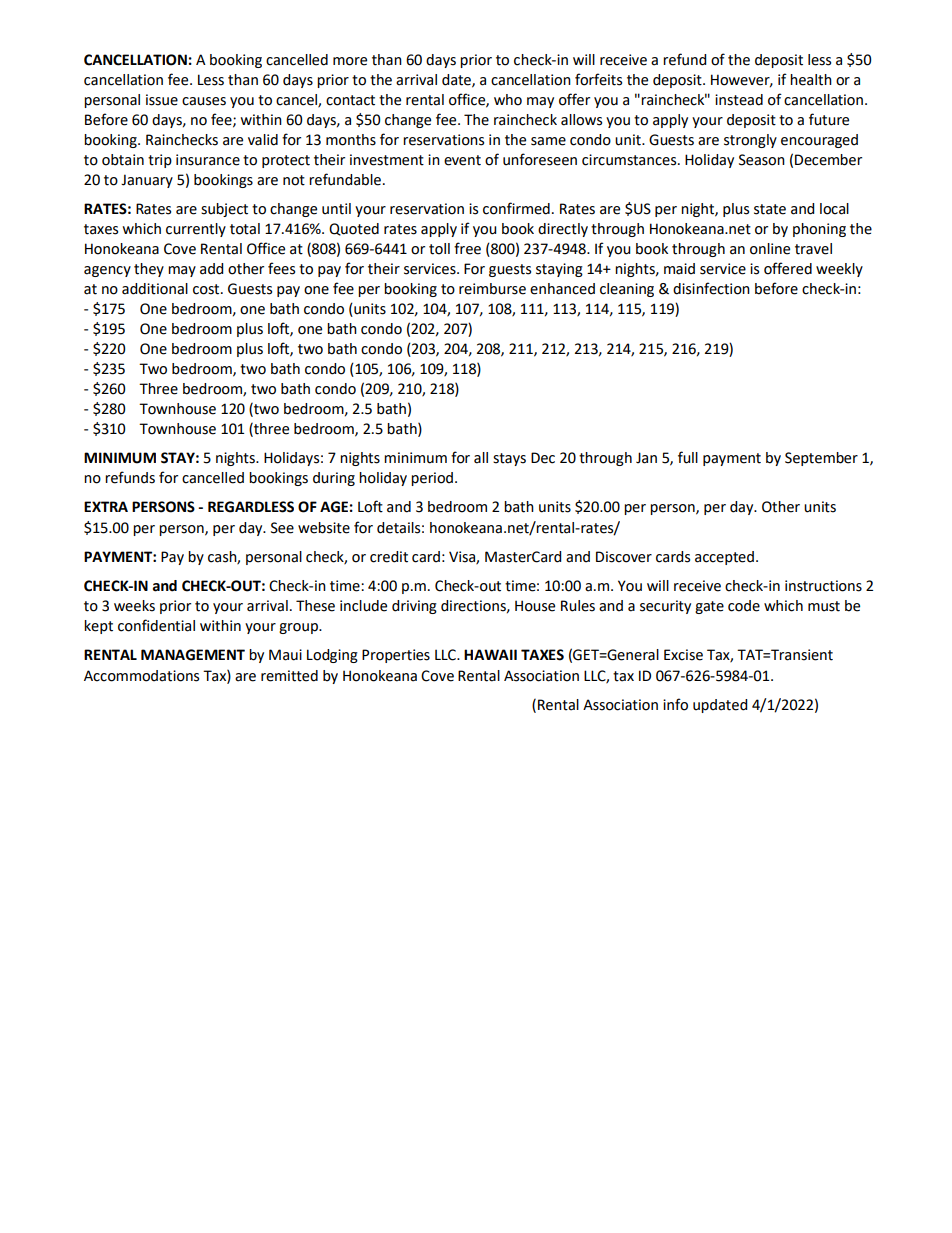 The height and width of the page is (1233, 952). Describe the element at coordinates (492, 289) in the page. I see `reimburse` at that location.
